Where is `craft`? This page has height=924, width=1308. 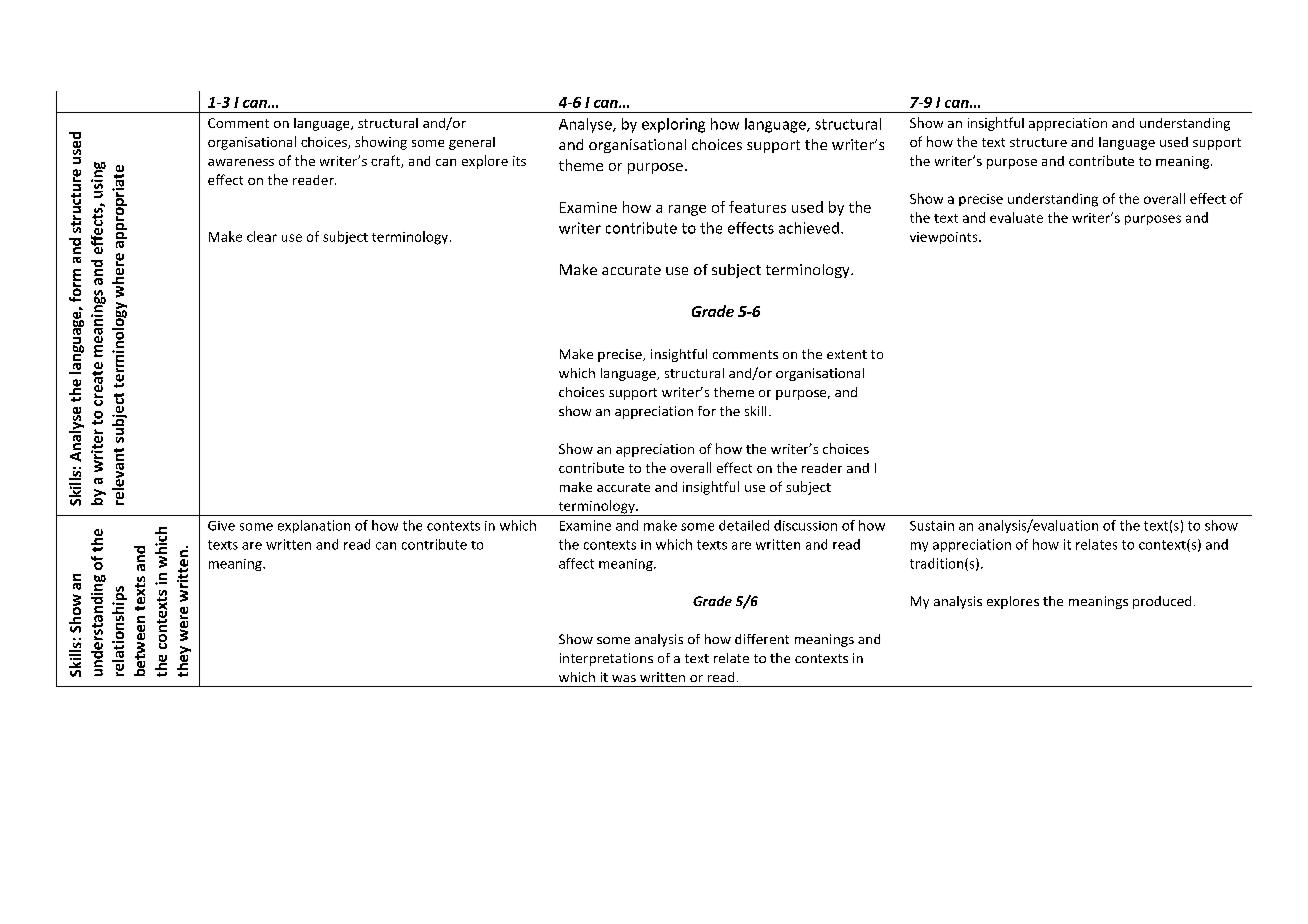
craft is located at coordinates (386, 161).
